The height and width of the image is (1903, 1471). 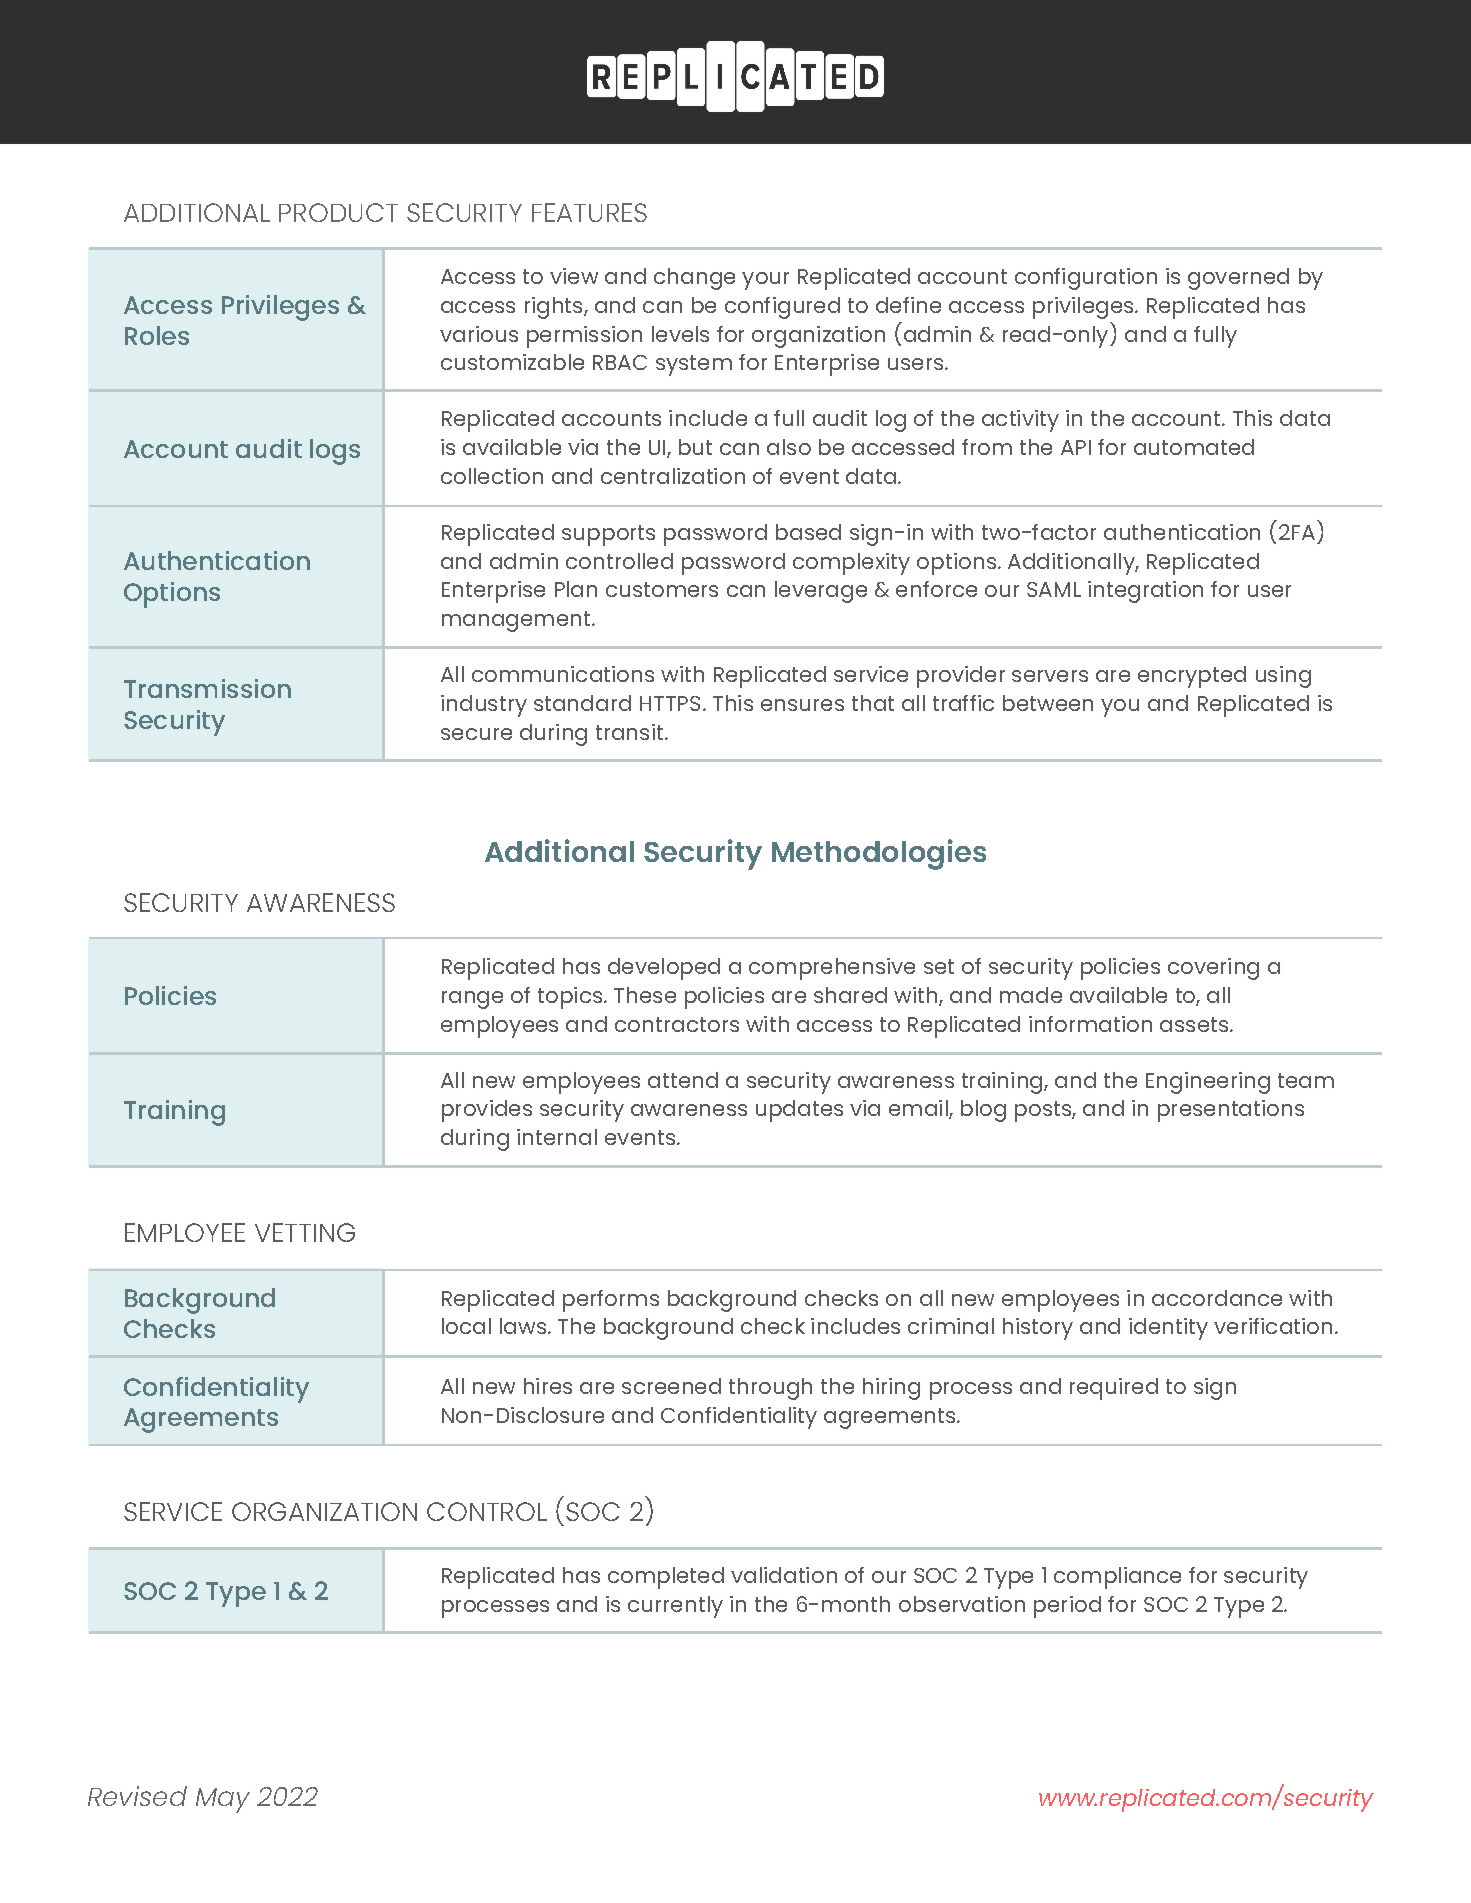 I want to click on accordance, so click(x=1217, y=1298).
